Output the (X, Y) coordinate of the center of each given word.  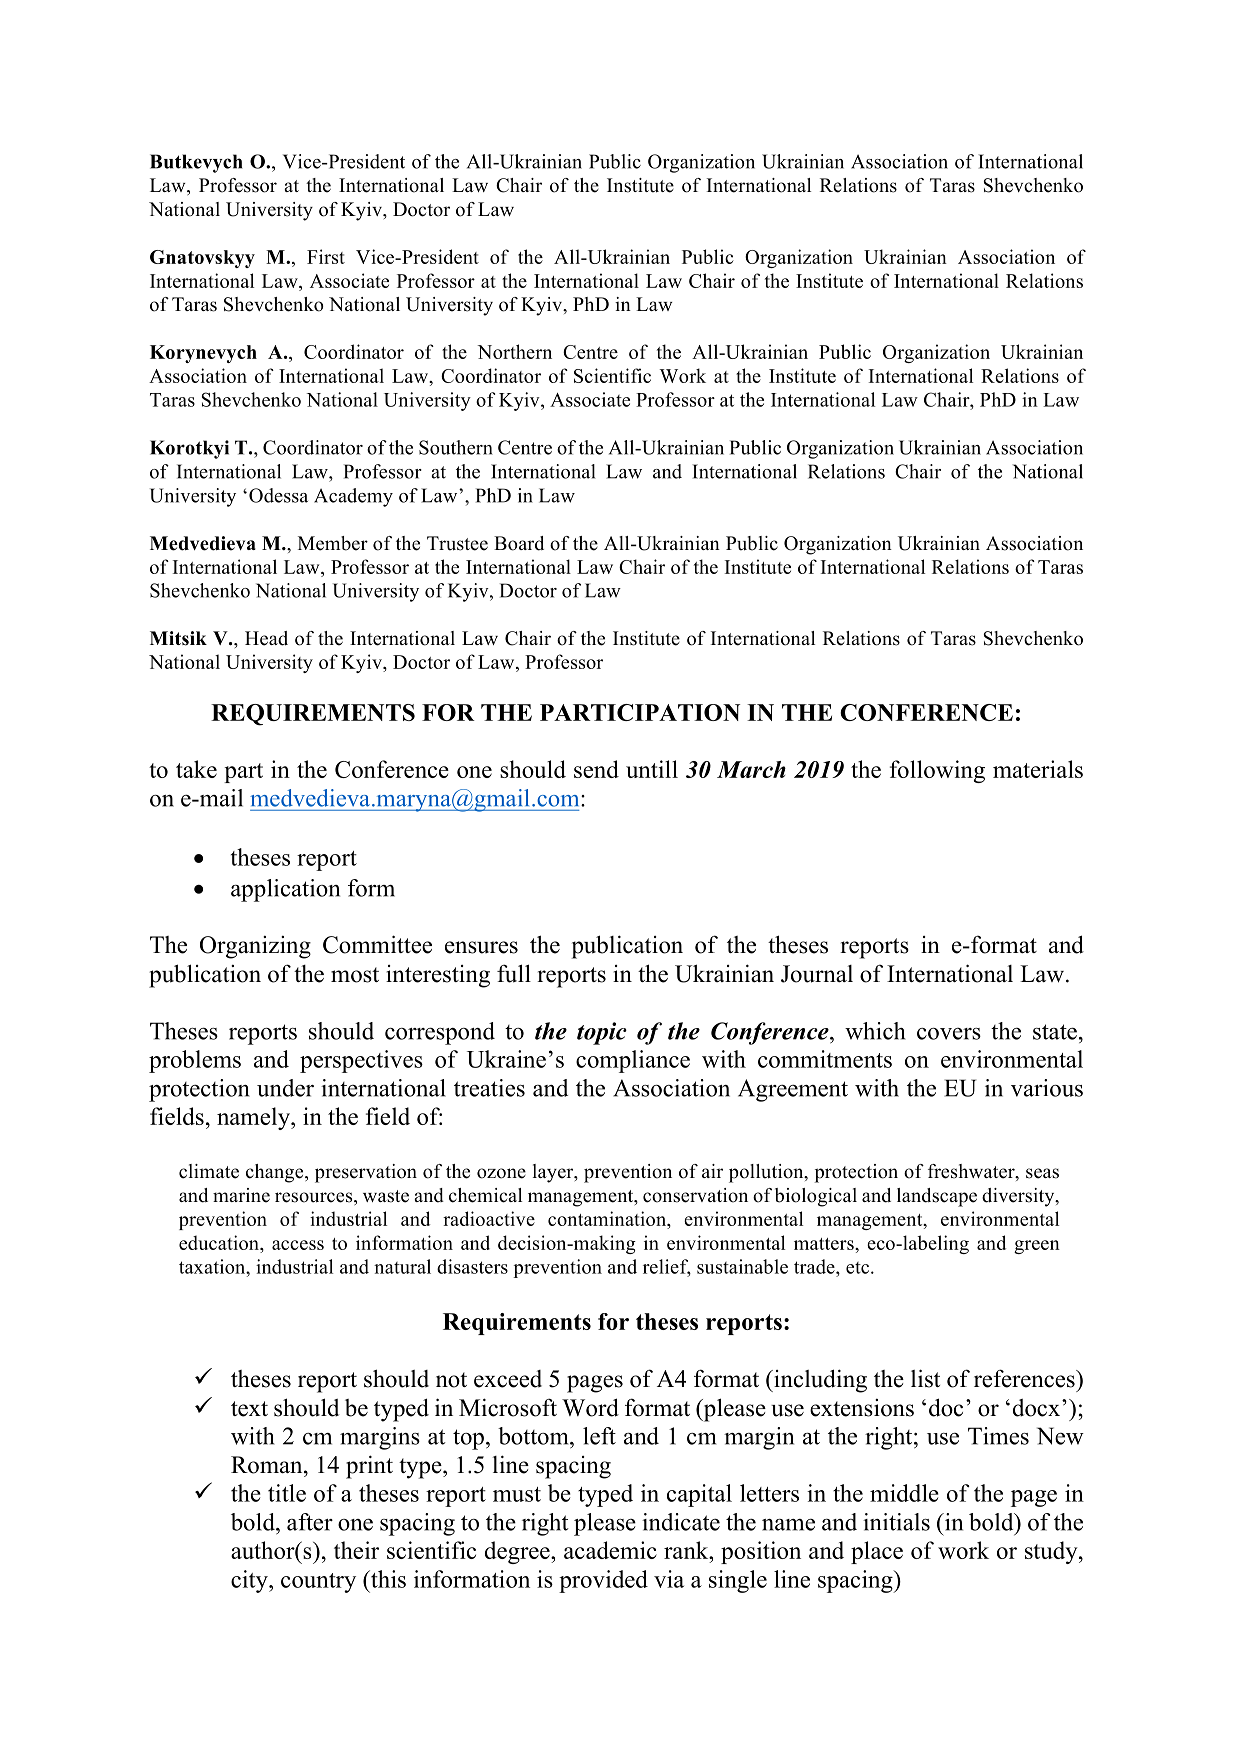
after (310, 1522)
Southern (456, 447)
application (285, 890)
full (514, 973)
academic (610, 1550)
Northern (514, 351)
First (326, 256)
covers (949, 1034)
